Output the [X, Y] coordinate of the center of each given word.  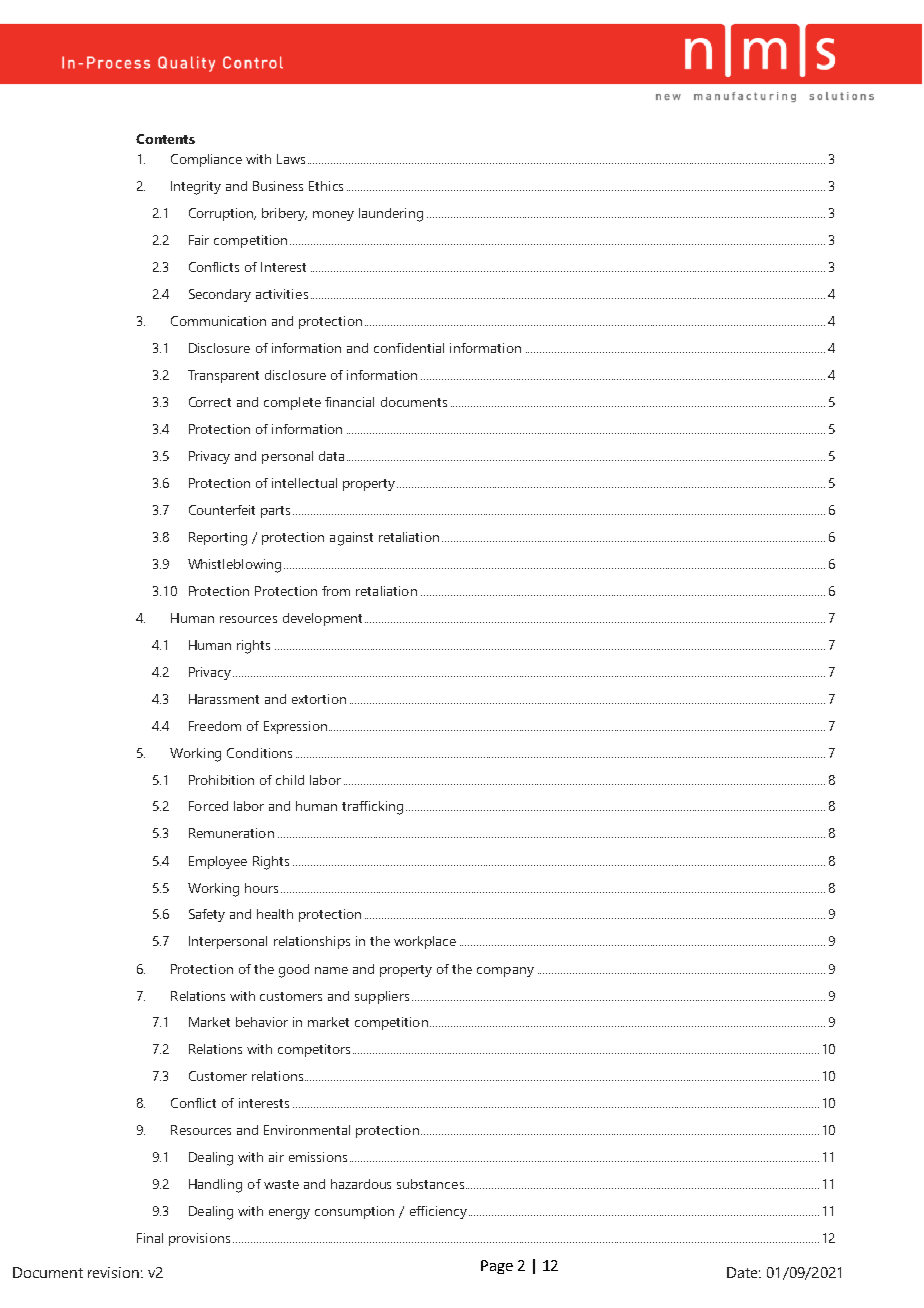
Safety [207, 915]
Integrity [196, 188]
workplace [425, 942]
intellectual [304, 483]
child [290, 780]
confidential [409, 348]
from [336, 591]
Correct [210, 402]
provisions [199, 1239]
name [331, 970]
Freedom [215, 726]
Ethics [326, 186]
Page [497, 1267]
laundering [391, 215]
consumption [354, 1212]
